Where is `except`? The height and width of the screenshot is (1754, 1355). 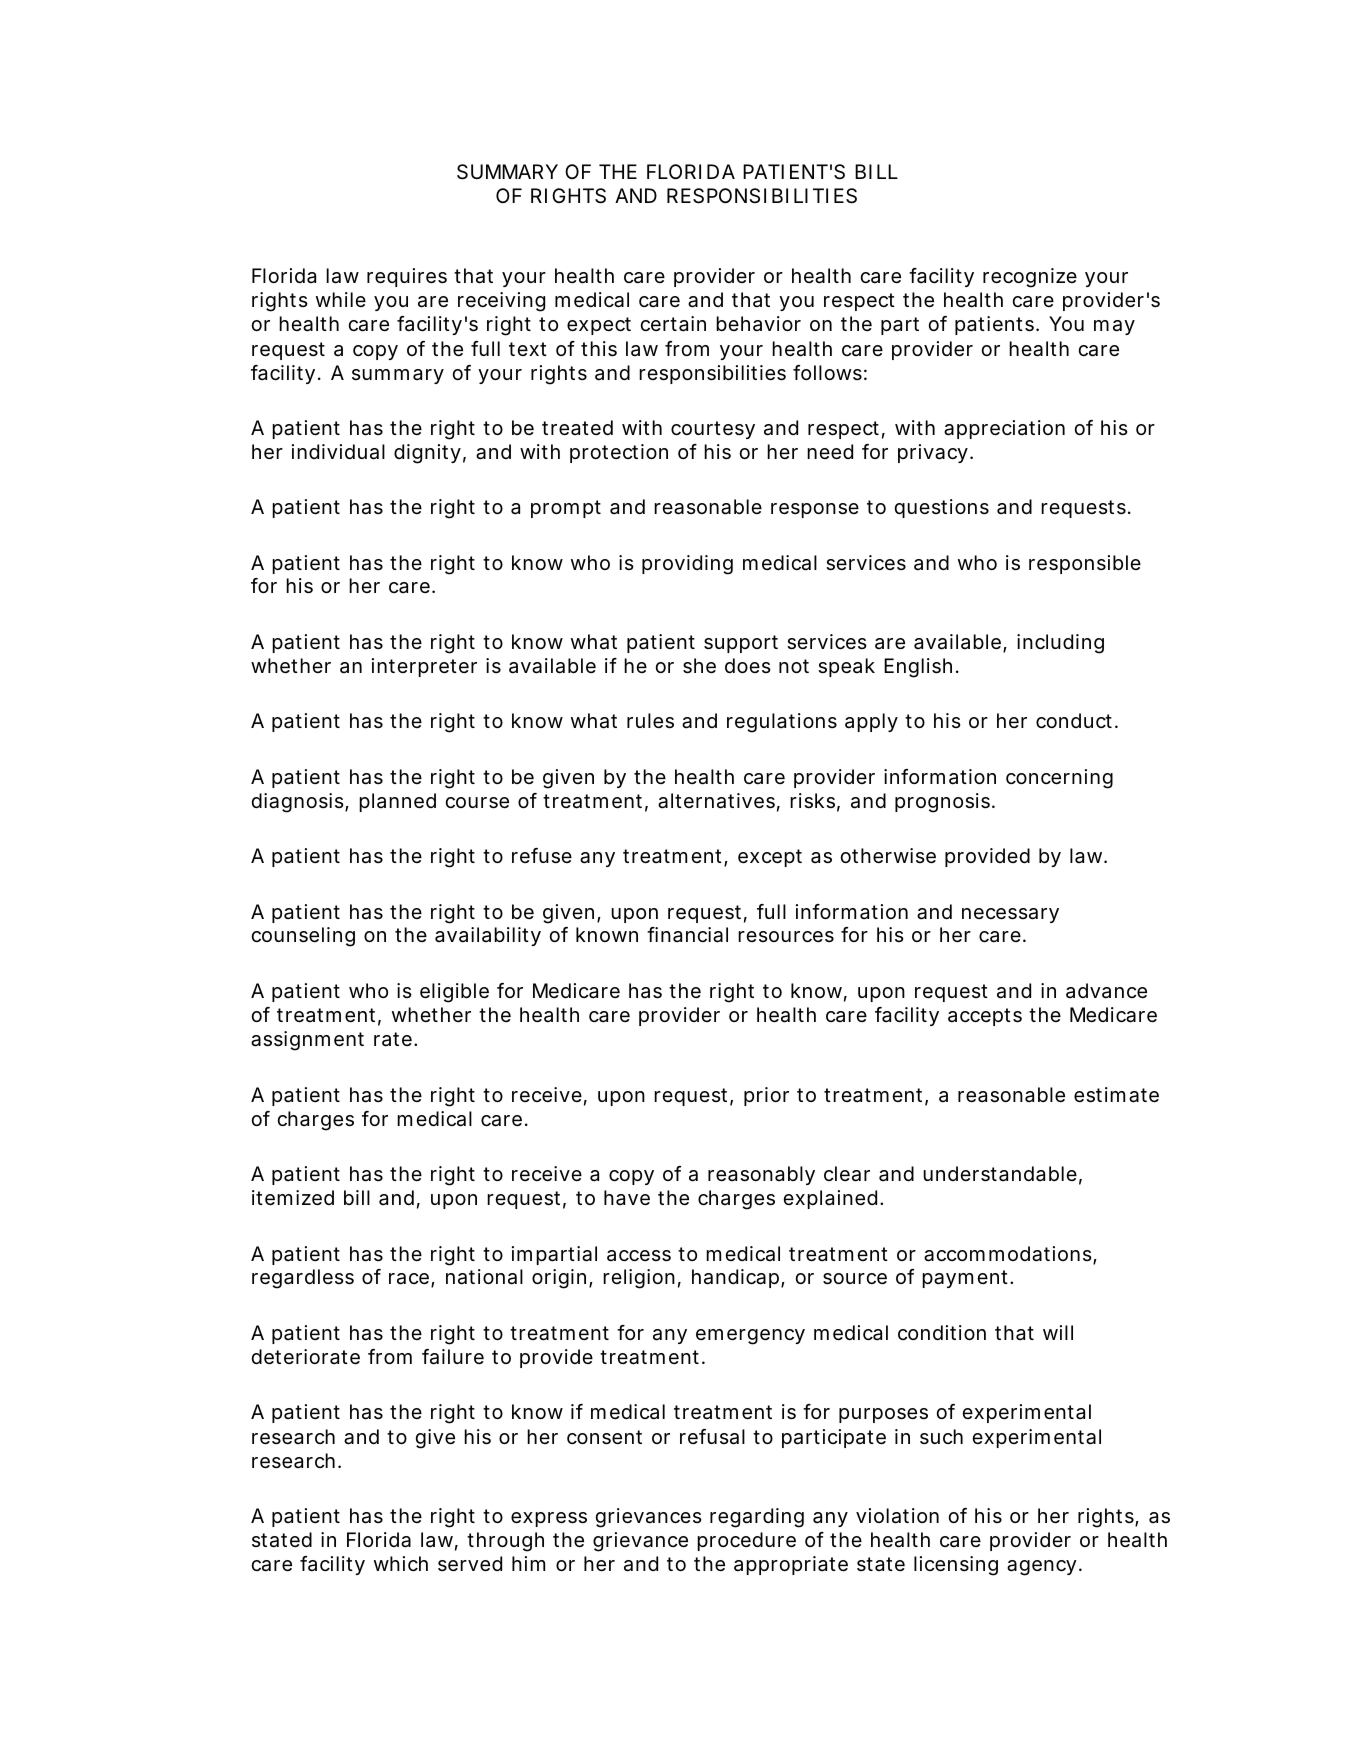
except is located at coordinates (770, 858).
